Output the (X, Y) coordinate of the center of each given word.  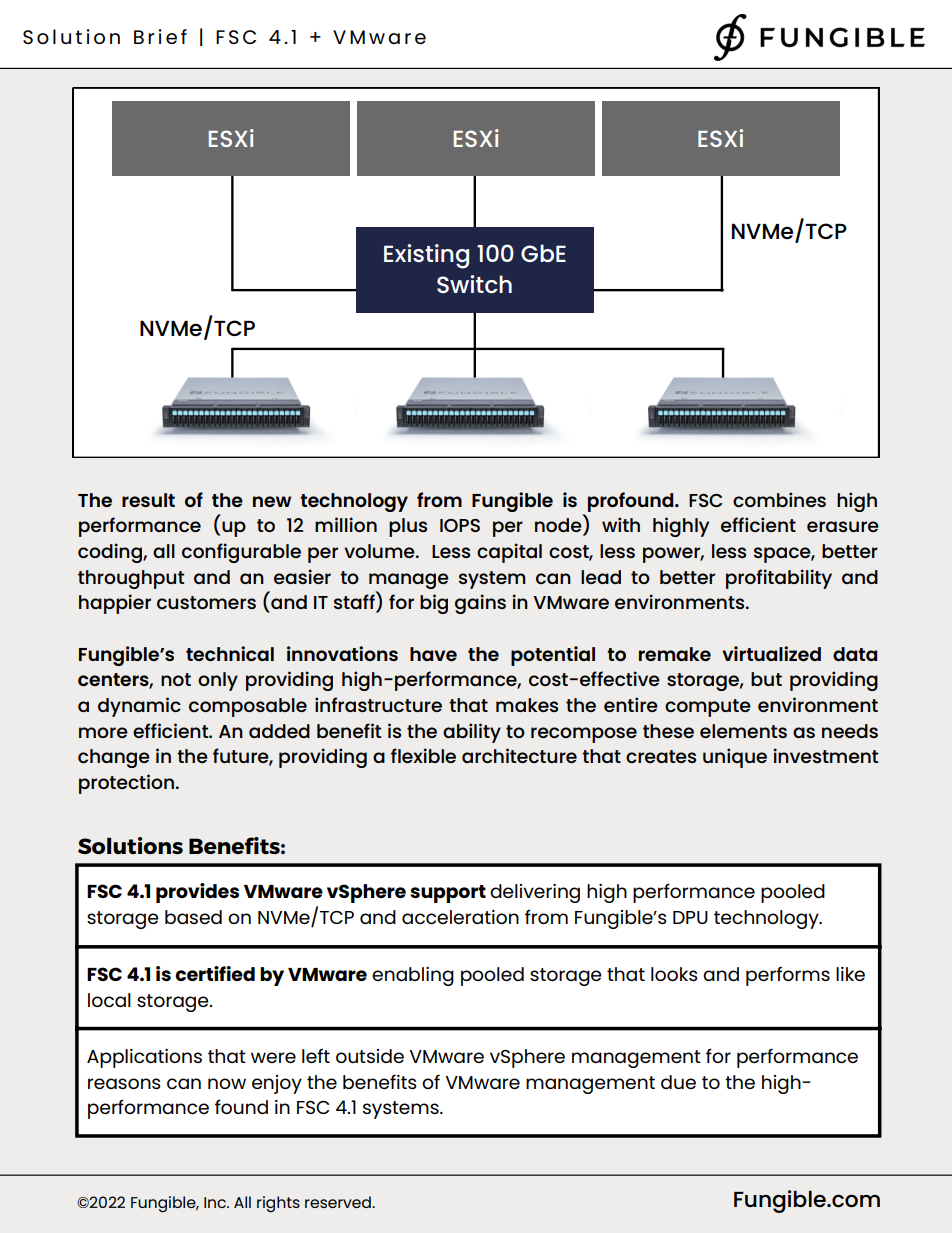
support (448, 894)
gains (480, 604)
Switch (474, 284)
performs (788, 976)
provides (197, 893)
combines (779, 499)
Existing (426, 256)
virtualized (771, 653)
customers (206, 602)
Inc (216, 1202)
